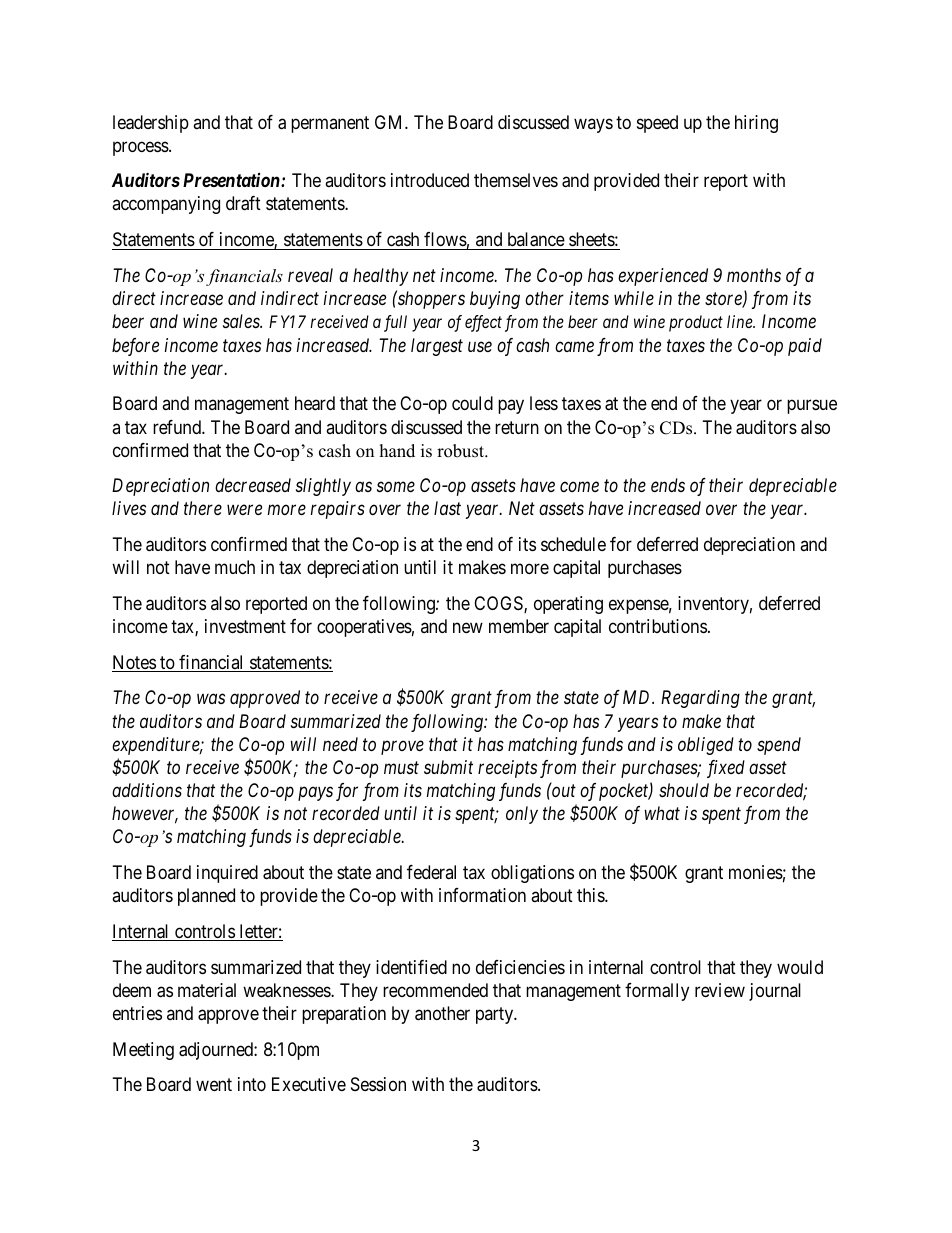 Image resolution: width=952 pixels, height=1233 pixels. I want to click on COGS, so click(499, 604).
